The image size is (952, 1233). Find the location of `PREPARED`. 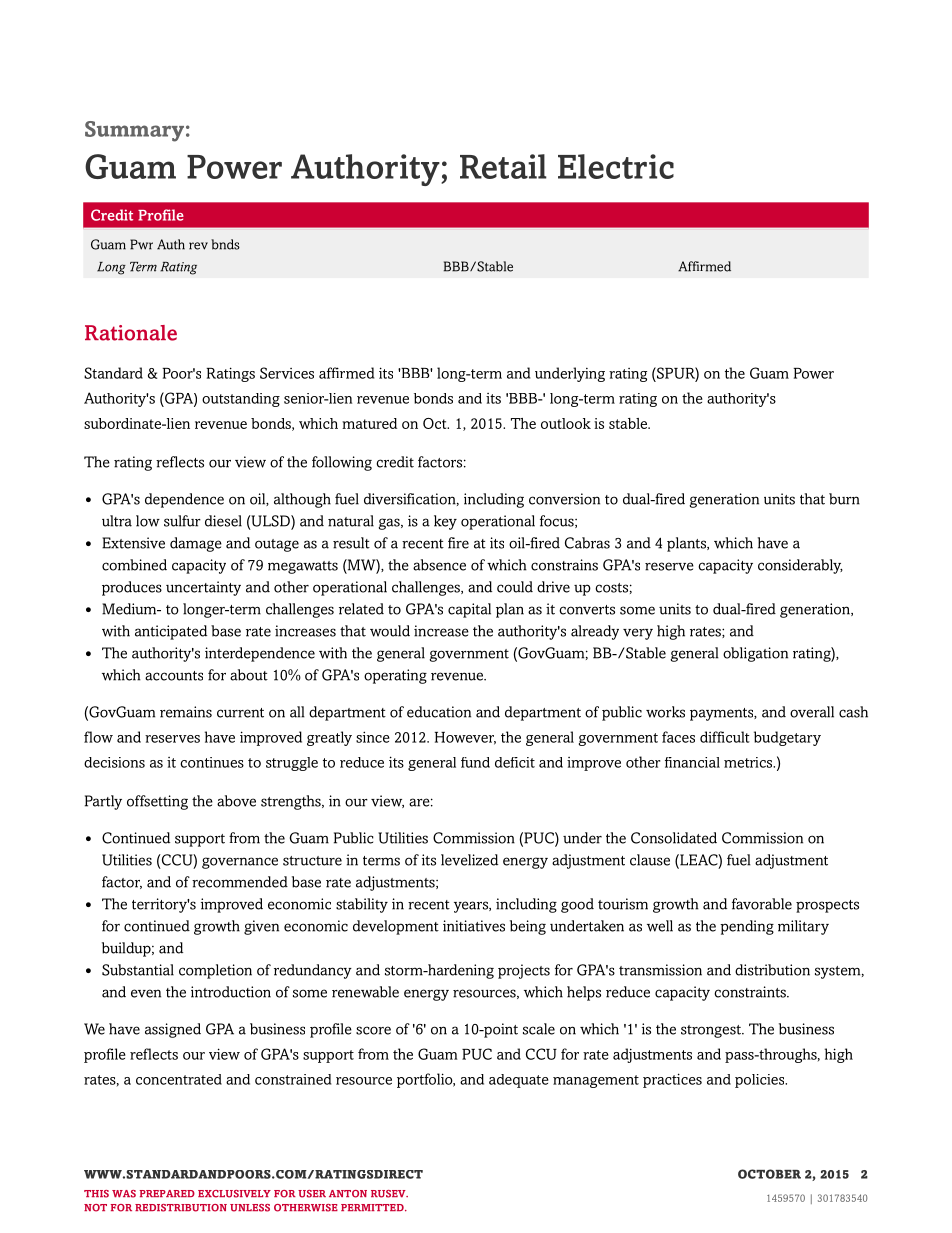

PREPARED is located at coordinates (167, 1193).
